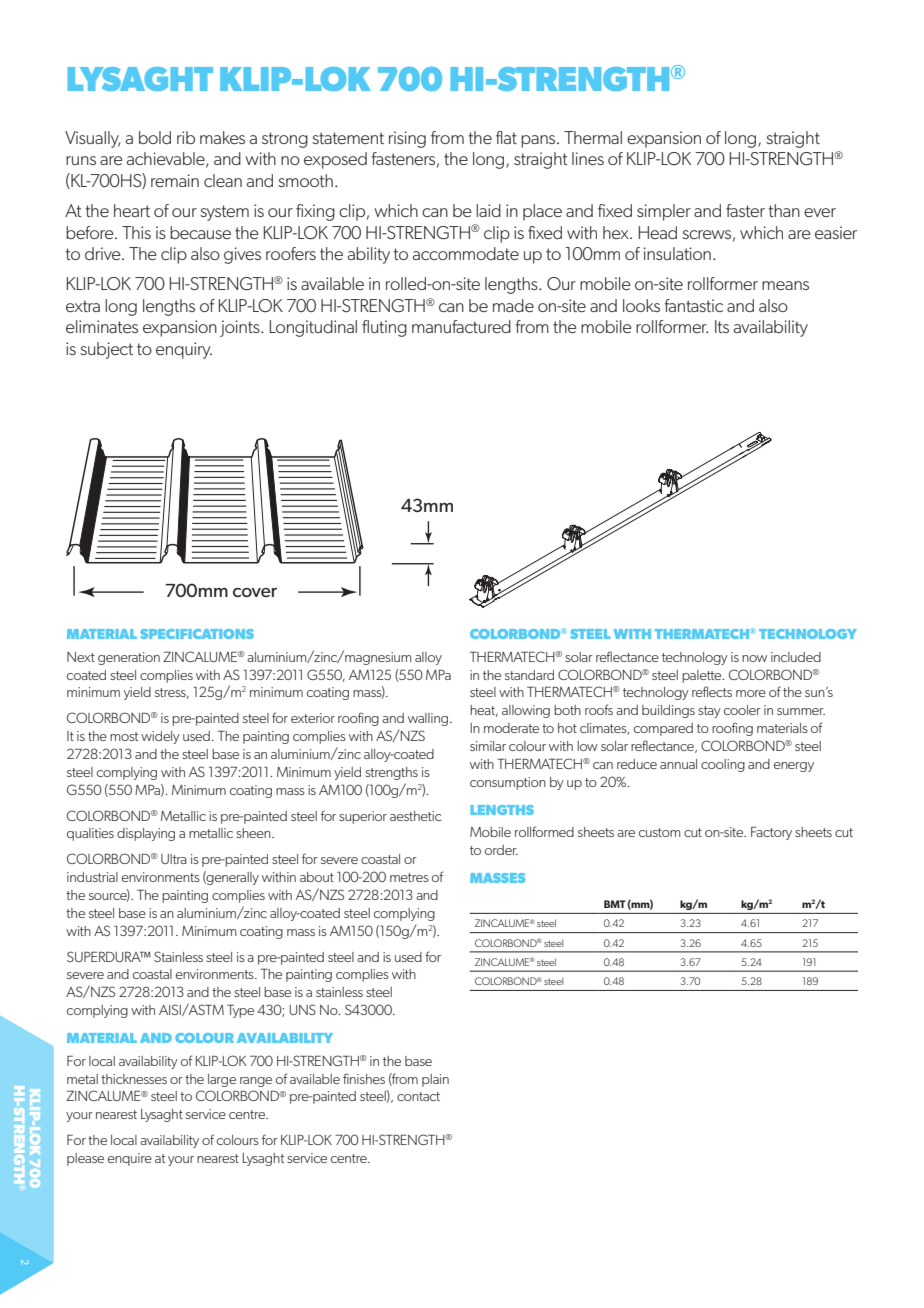 This image has width=924, height=1308. Describe the element at coordinates (255, 592) in the image. I see `cover` at that location.
